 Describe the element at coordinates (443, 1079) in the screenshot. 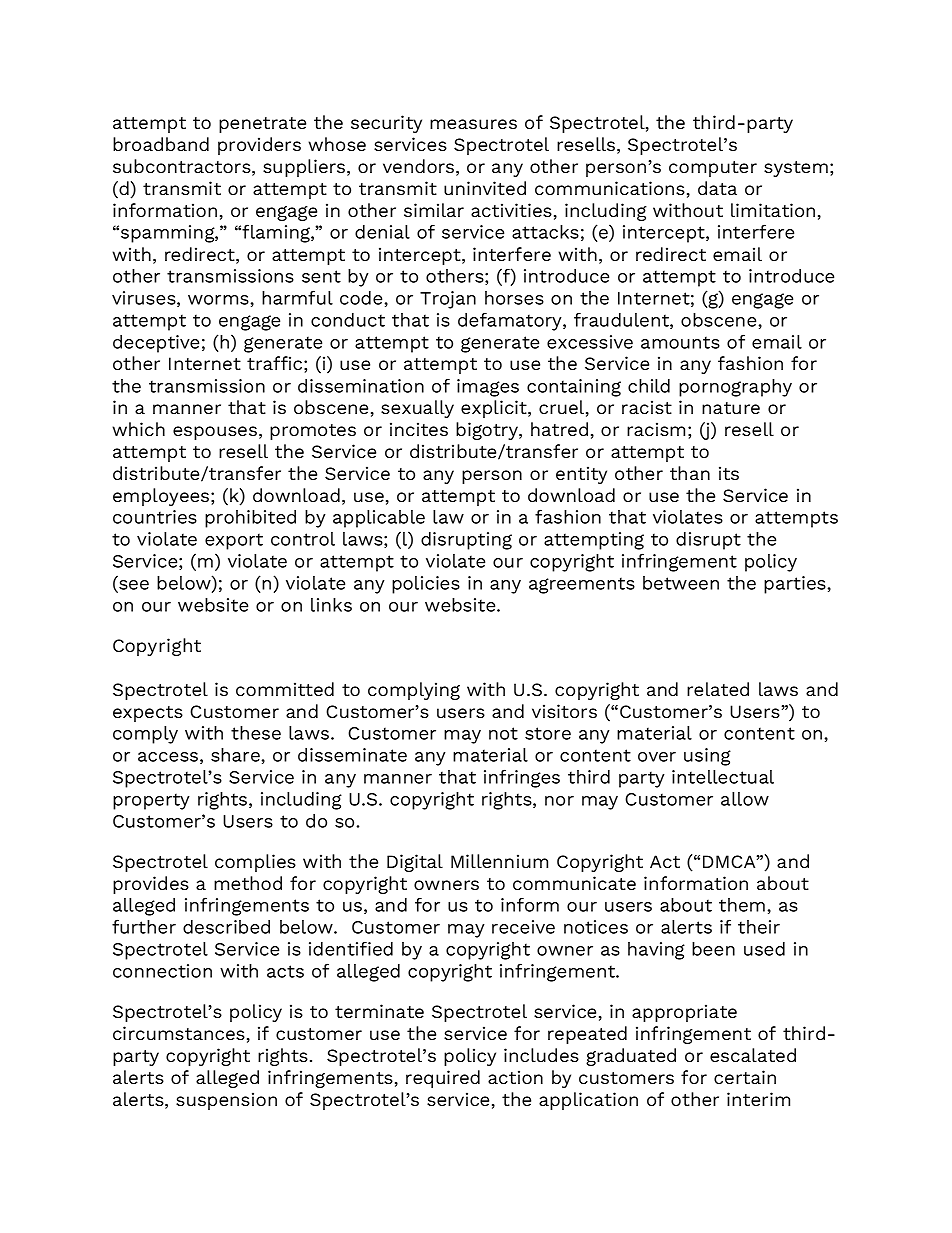

I see `required` at that location.
